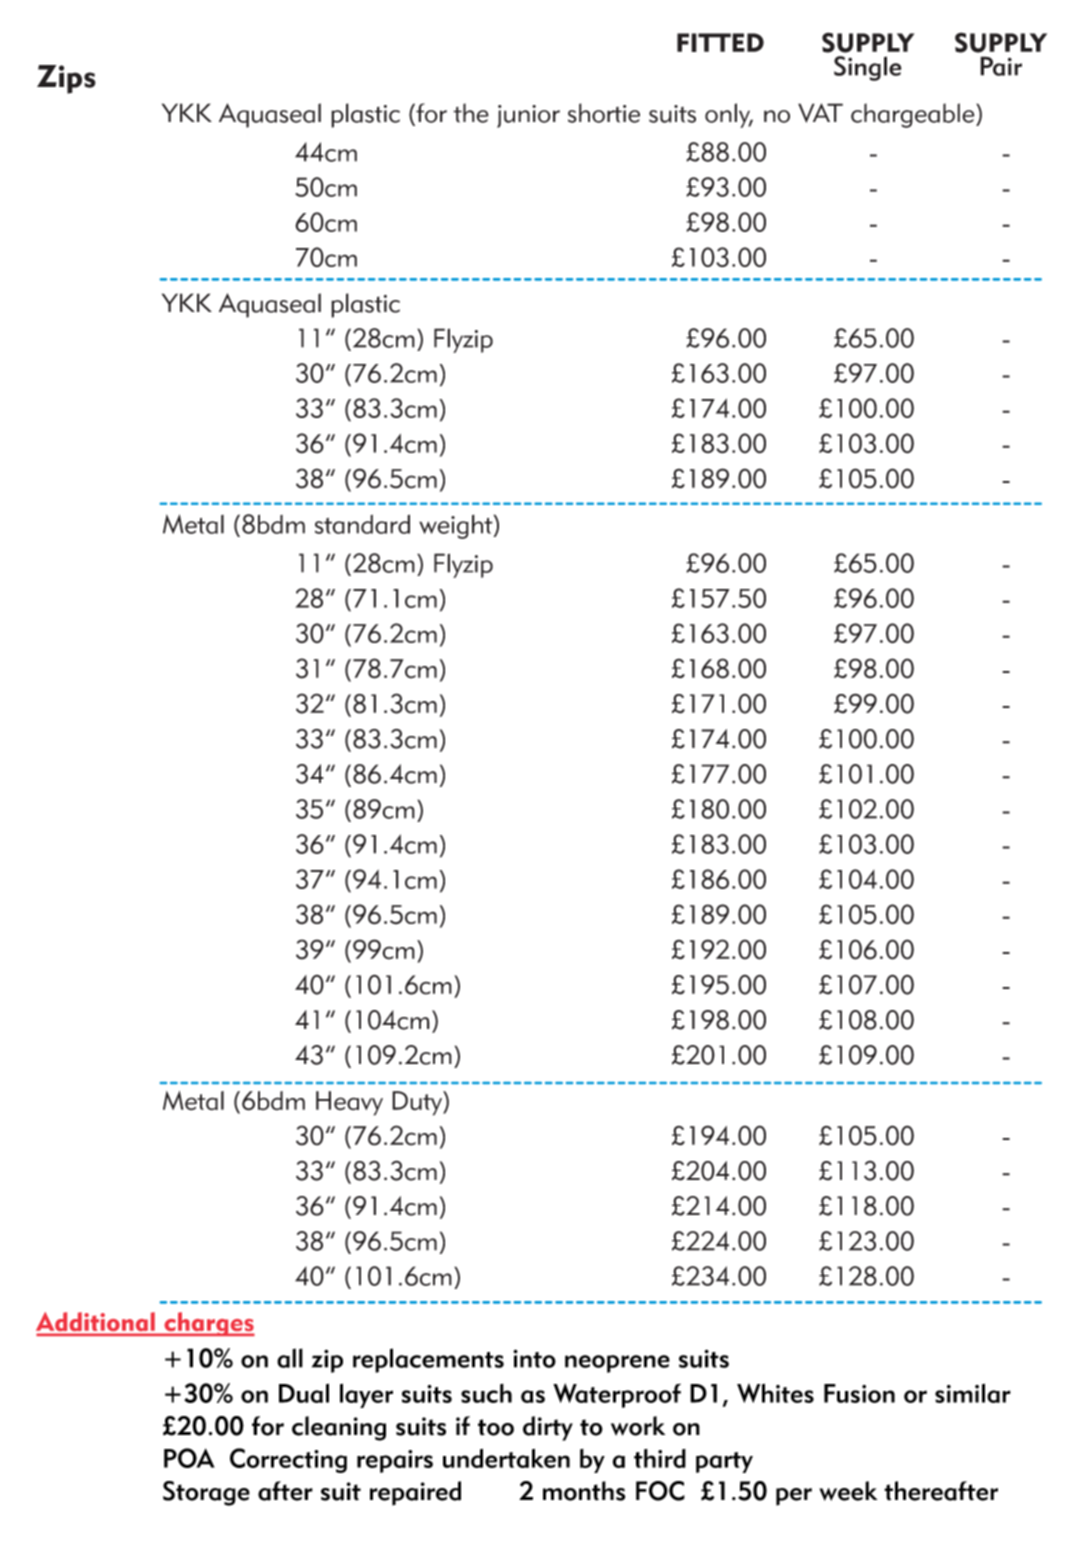  I want to click on Fusion, so click(859, 1393).
